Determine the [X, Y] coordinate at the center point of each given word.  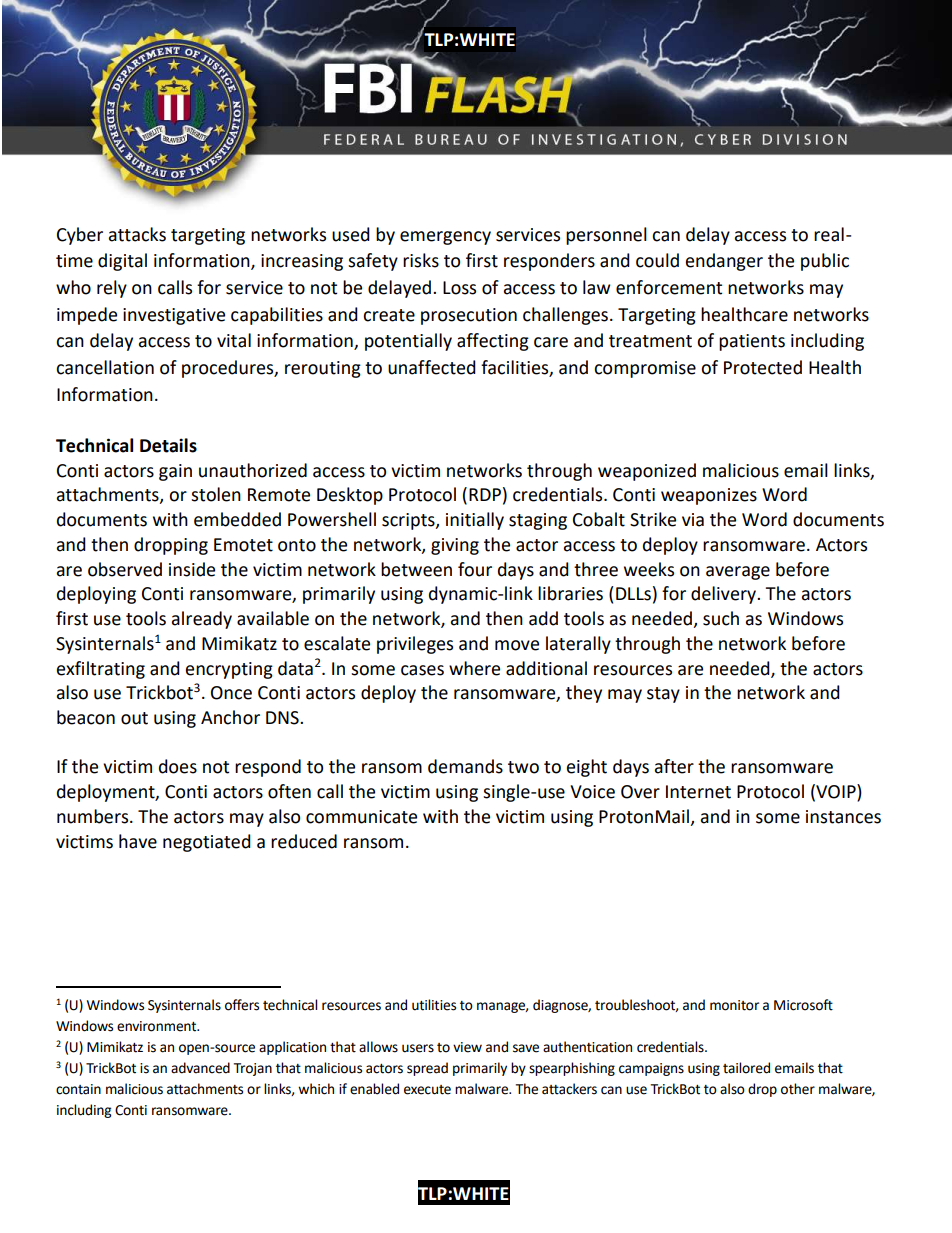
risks [421, 260]
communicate [361, 817]
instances [843, 817]
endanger [724, 262]
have [138, 841]
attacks [137, 234]
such [721, 618]
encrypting [229, 670]
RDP [485, 494]
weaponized [647, 472]
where [474, 668]
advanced [200, 1068]
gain [175, 472]
